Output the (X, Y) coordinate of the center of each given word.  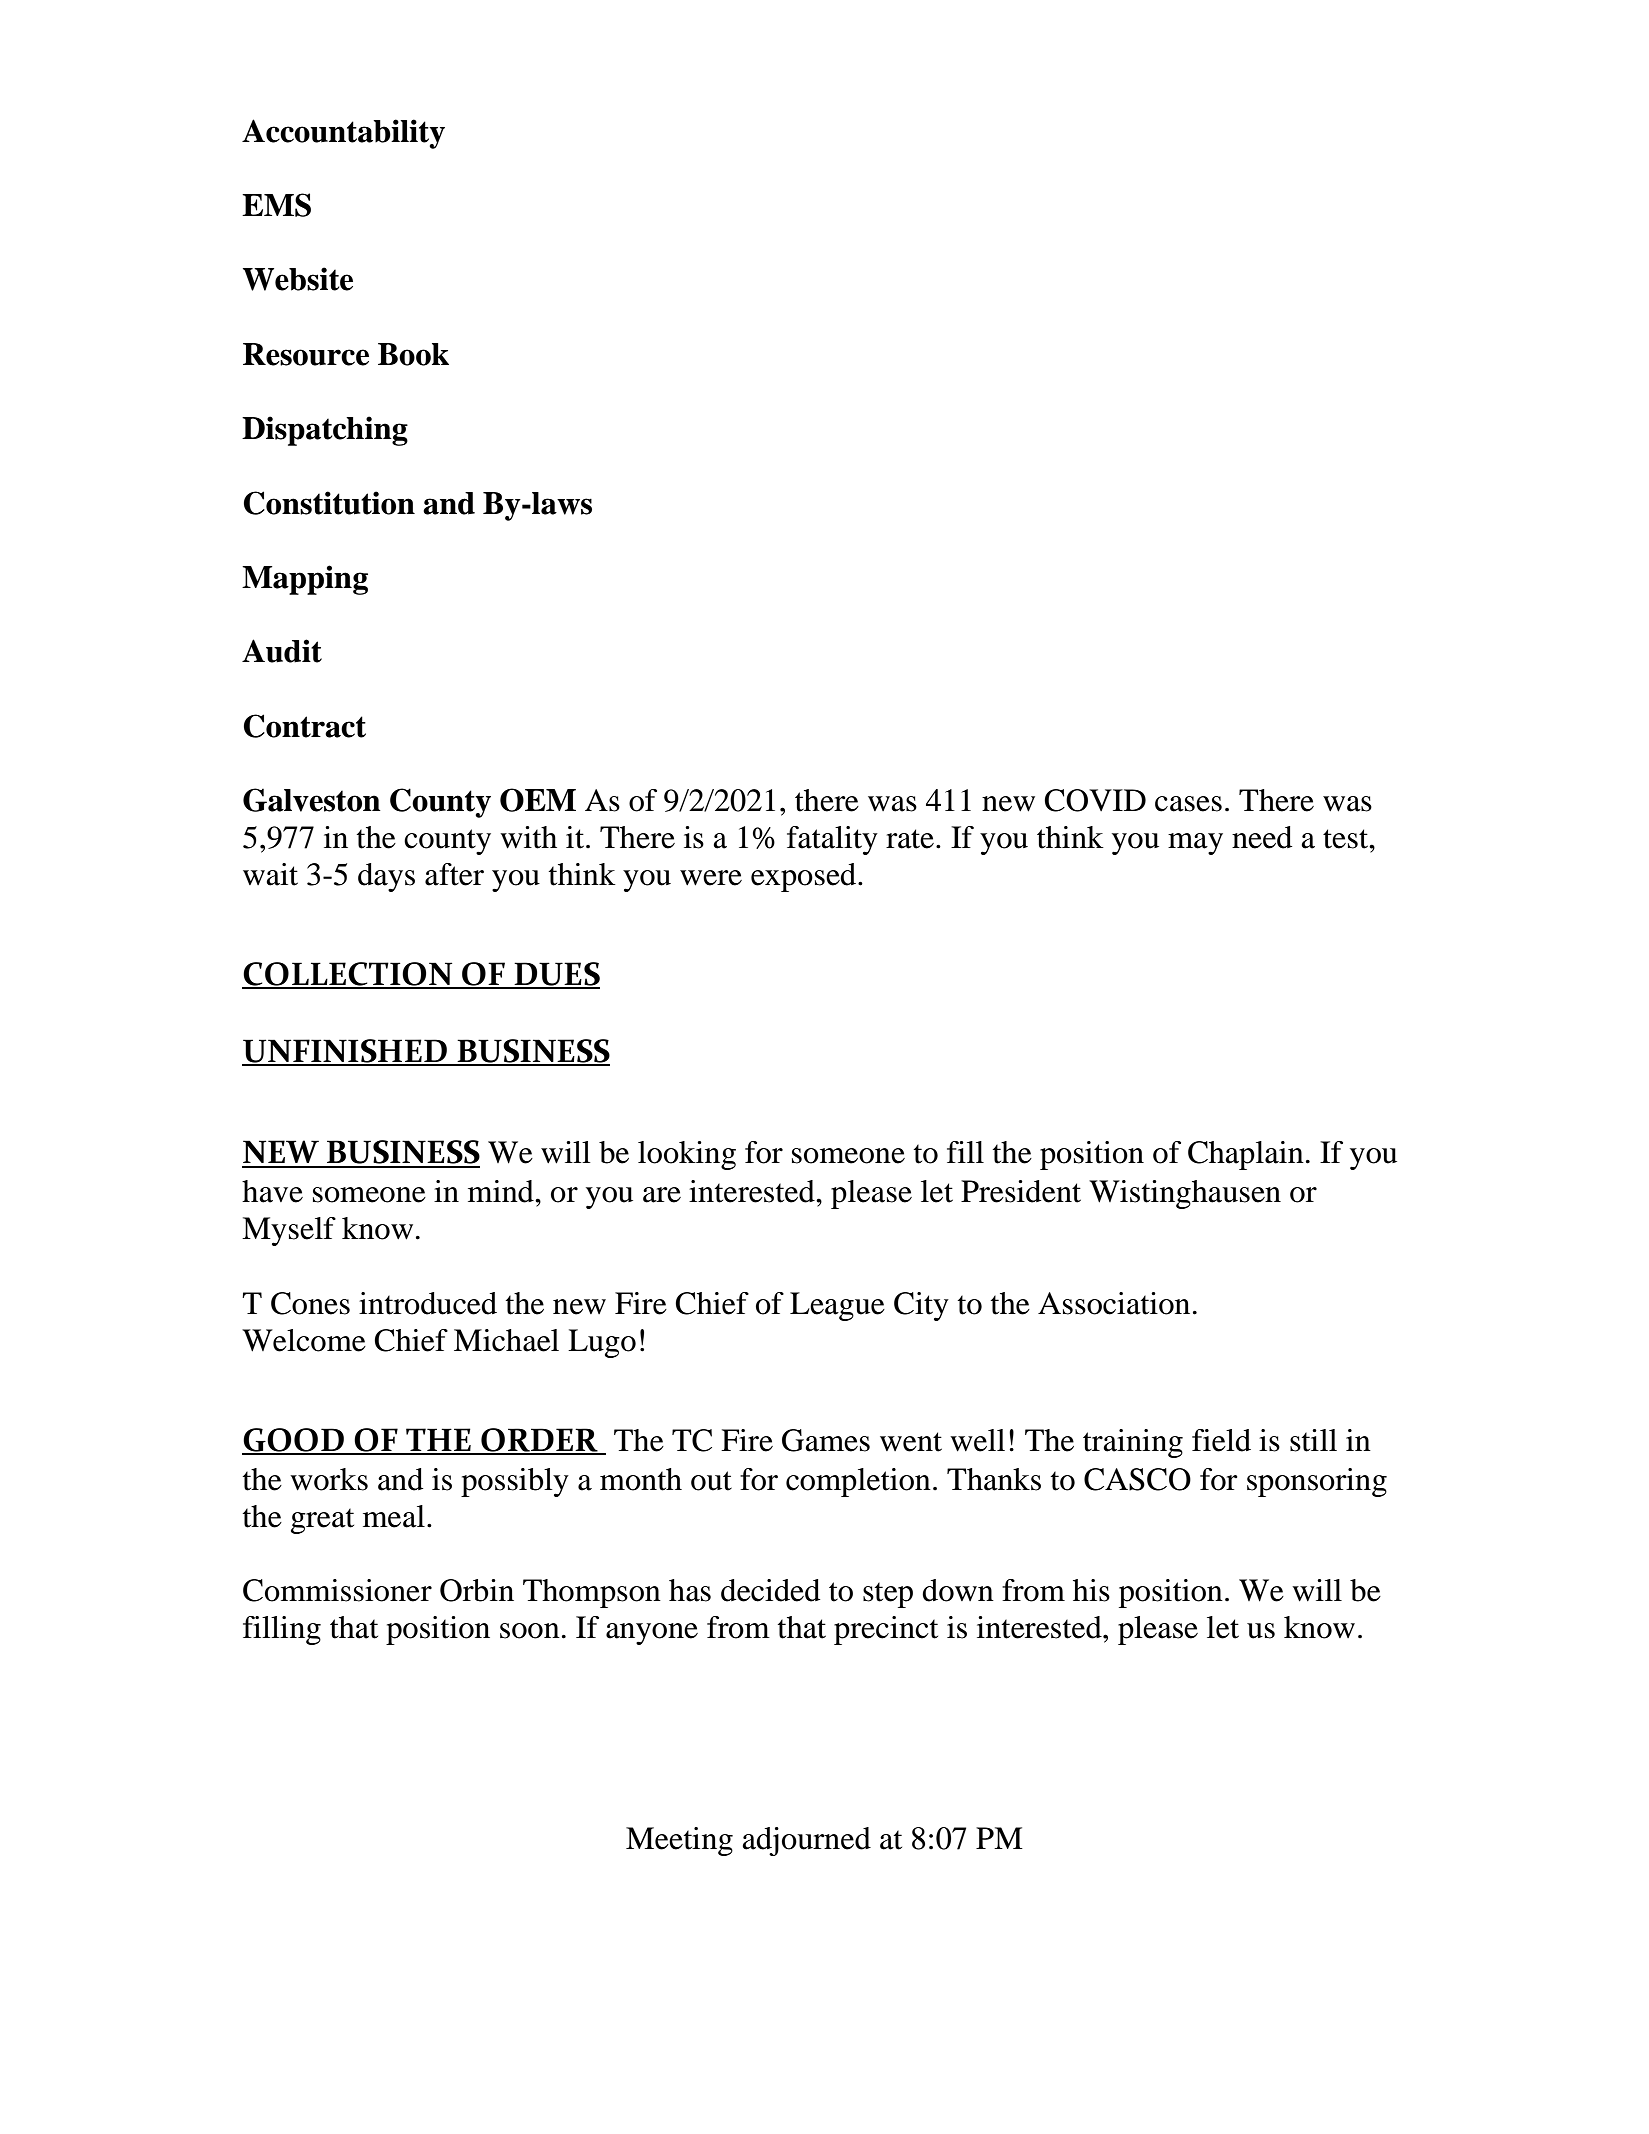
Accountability (343, 134)
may (1195, 844)
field (1221, 1440)
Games (826, 1440)
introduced (428, 1303)
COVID (1095, 800)
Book (413, 354)
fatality (832, 840)
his (1091, 1590)
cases (1188, 804)
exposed (805, 877)
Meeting (679, 1841)
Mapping (305, 580)
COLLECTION (348, 975)
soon (530, 1631)
